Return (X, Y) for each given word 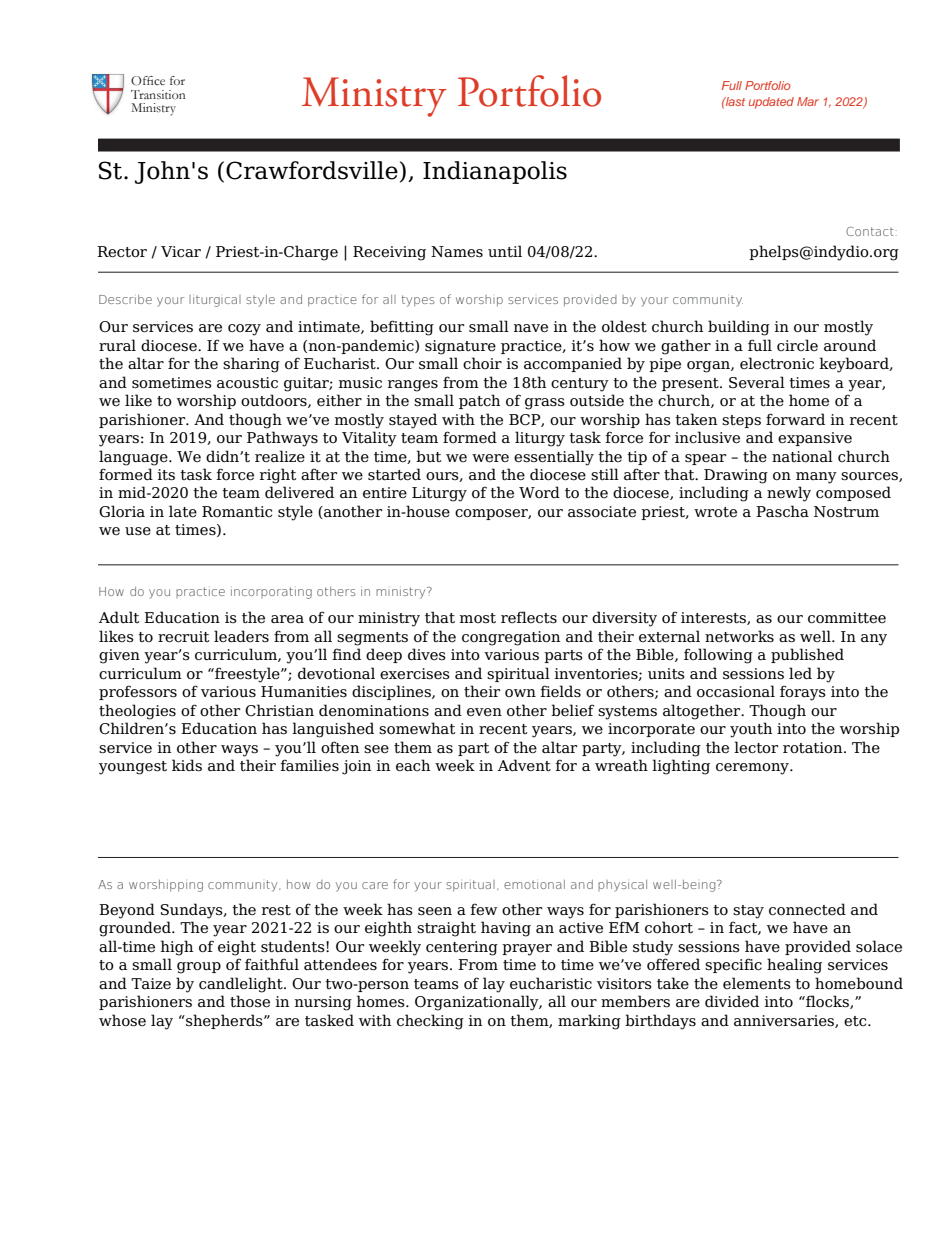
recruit (183, 637)
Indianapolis (495, 172)
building (739, 328)
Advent (524, 765)
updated (771, 103)
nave (531, 328)
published (807, 655)
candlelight (242, 985)
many (816, 478)
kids (187, 765)
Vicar (181, 252)
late (183, 511)
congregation (511, 638)
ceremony (753, 769)
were (490, 458)
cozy (244, 330)
